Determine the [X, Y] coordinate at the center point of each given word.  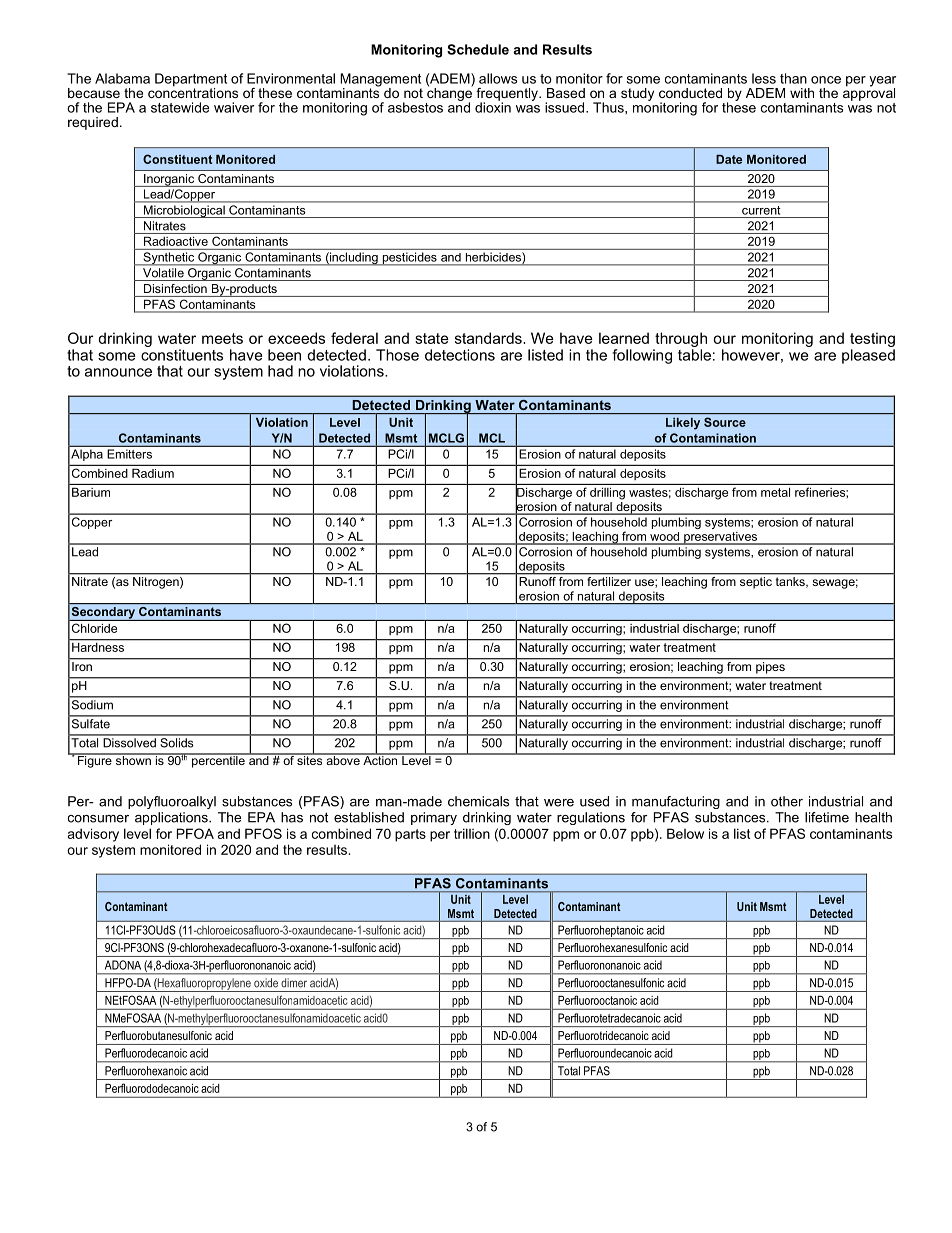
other [787, 801]
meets [222, 338]
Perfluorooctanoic [597, 1000]
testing [872, 339]
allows [498, 78]
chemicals [478, 801]
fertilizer [609, 580]
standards [489, 338]
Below [685, 833]
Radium [153, 473]
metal [775, 492]
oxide [266, 982]
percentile [218, 761]
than [793, 78]
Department [191, 81]
